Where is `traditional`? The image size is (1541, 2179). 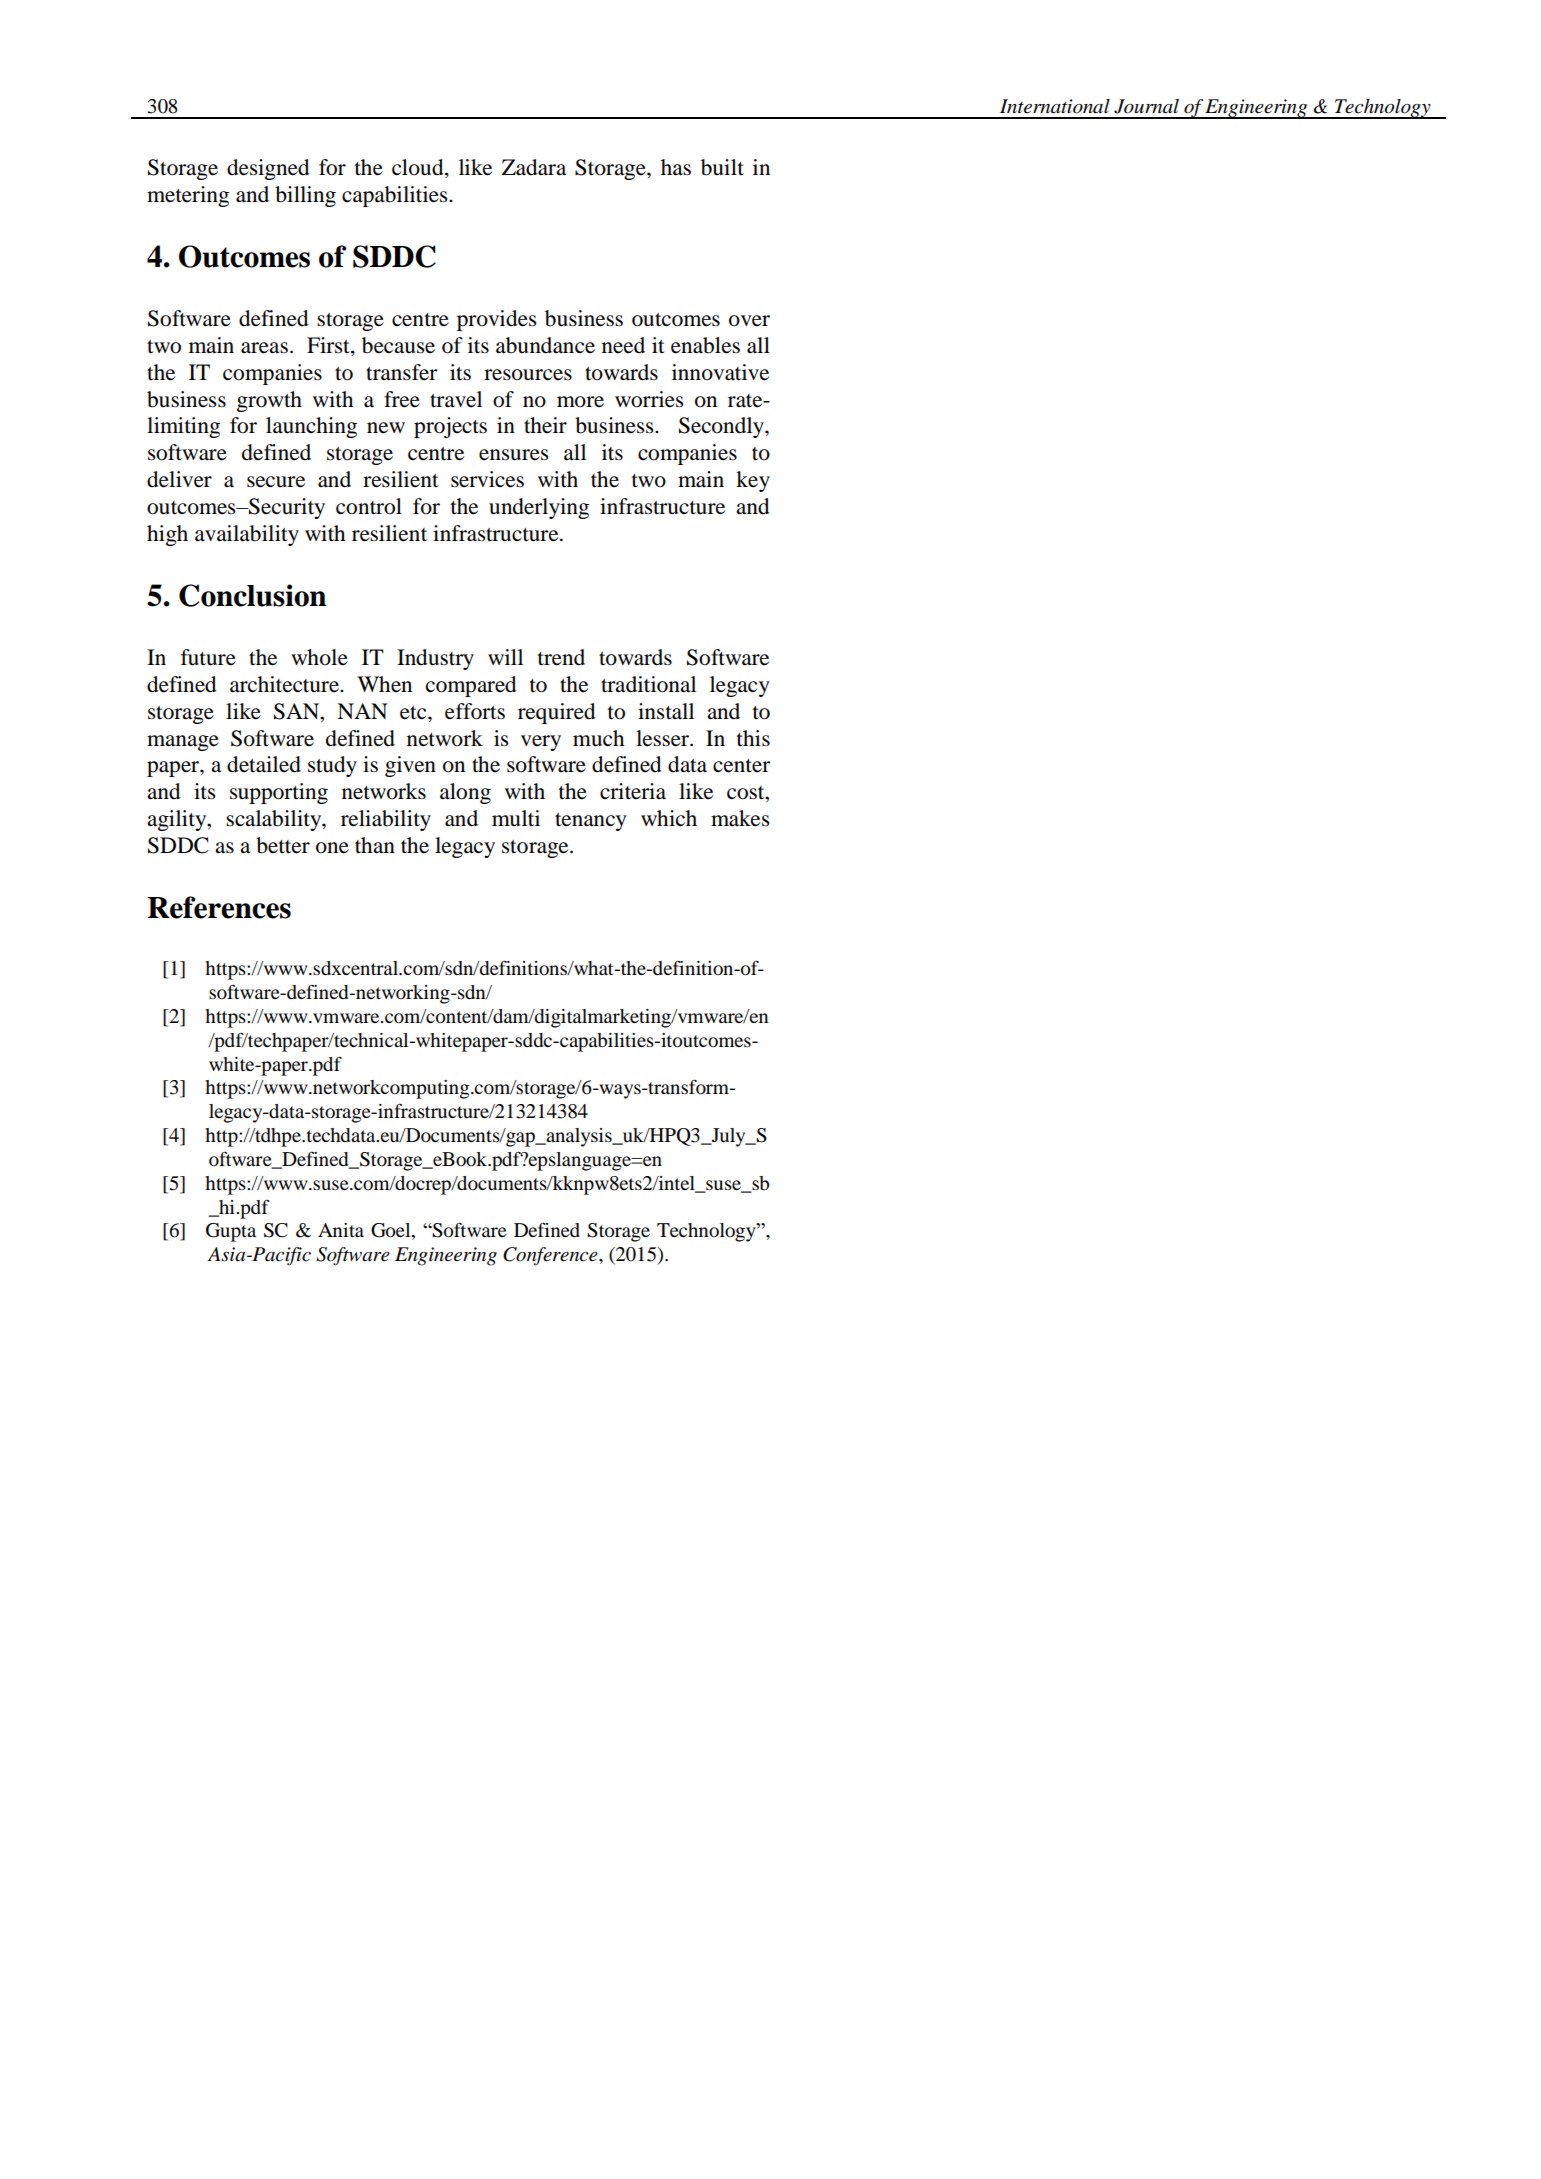
traditional is located at coordinates (648, 684).
